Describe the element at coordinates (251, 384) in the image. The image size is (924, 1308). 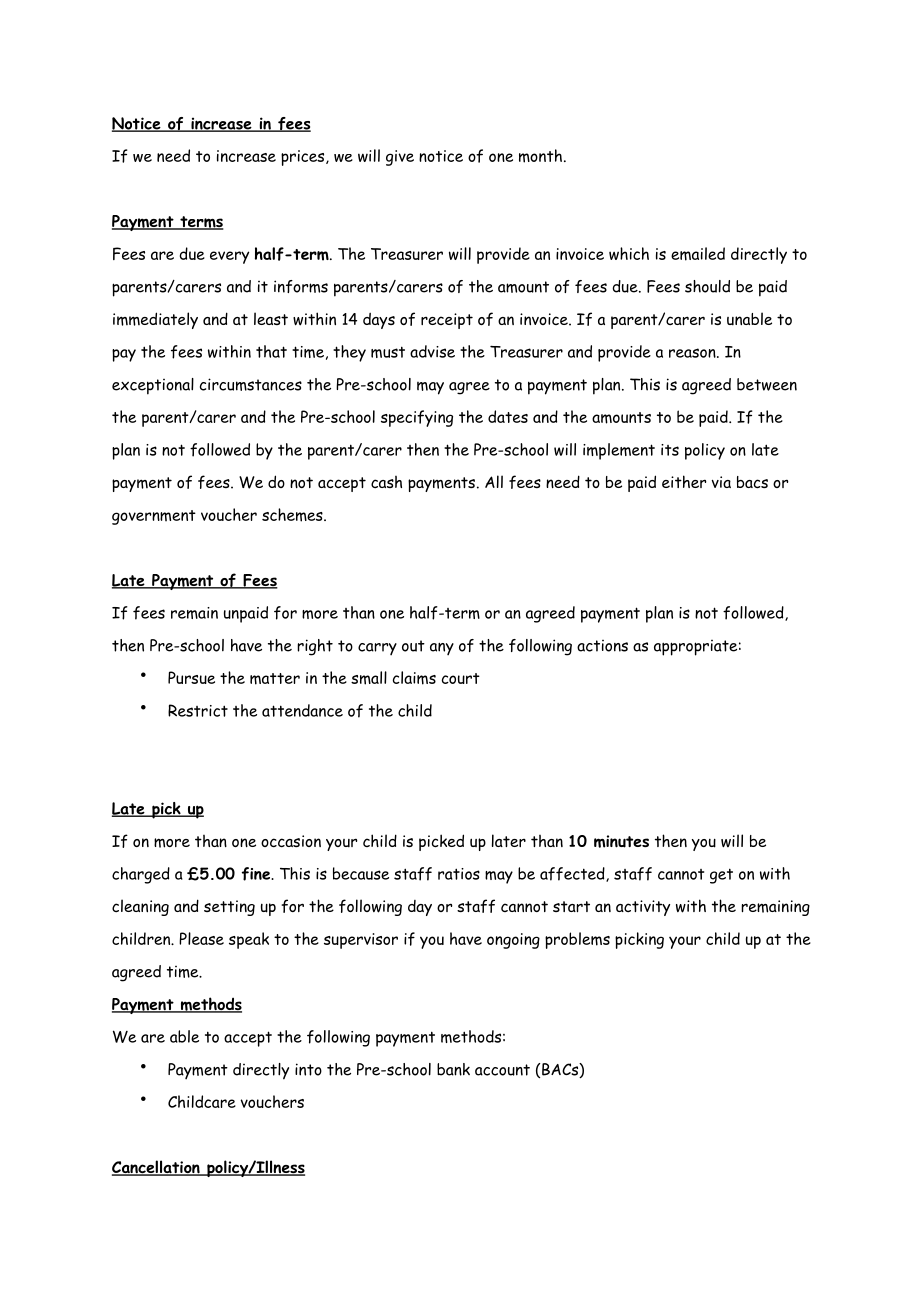
I see `circumstances` at that location.
